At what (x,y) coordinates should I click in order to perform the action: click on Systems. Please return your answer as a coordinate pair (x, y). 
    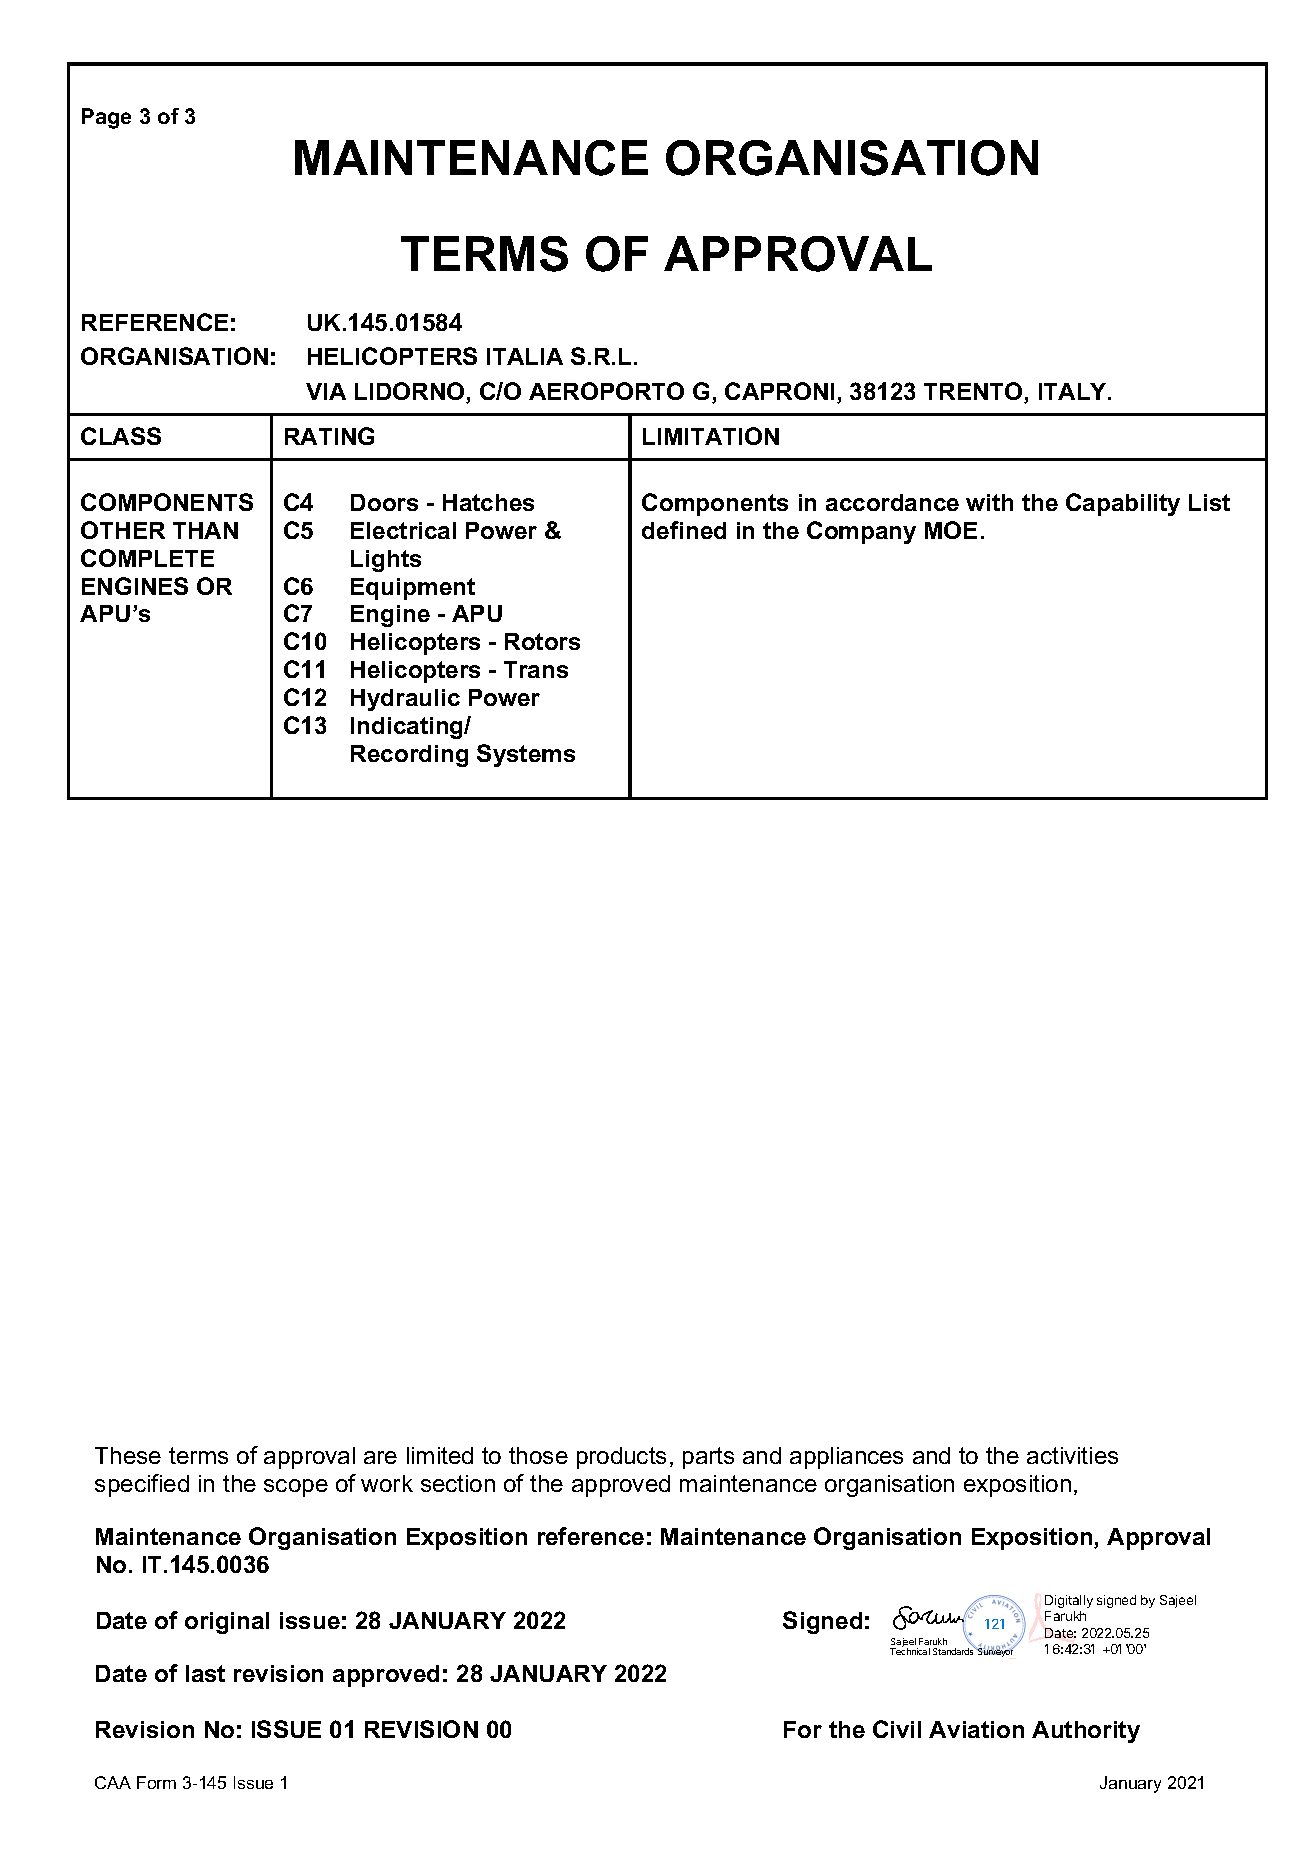
    Looking at the image, I should click on (526, 755).
